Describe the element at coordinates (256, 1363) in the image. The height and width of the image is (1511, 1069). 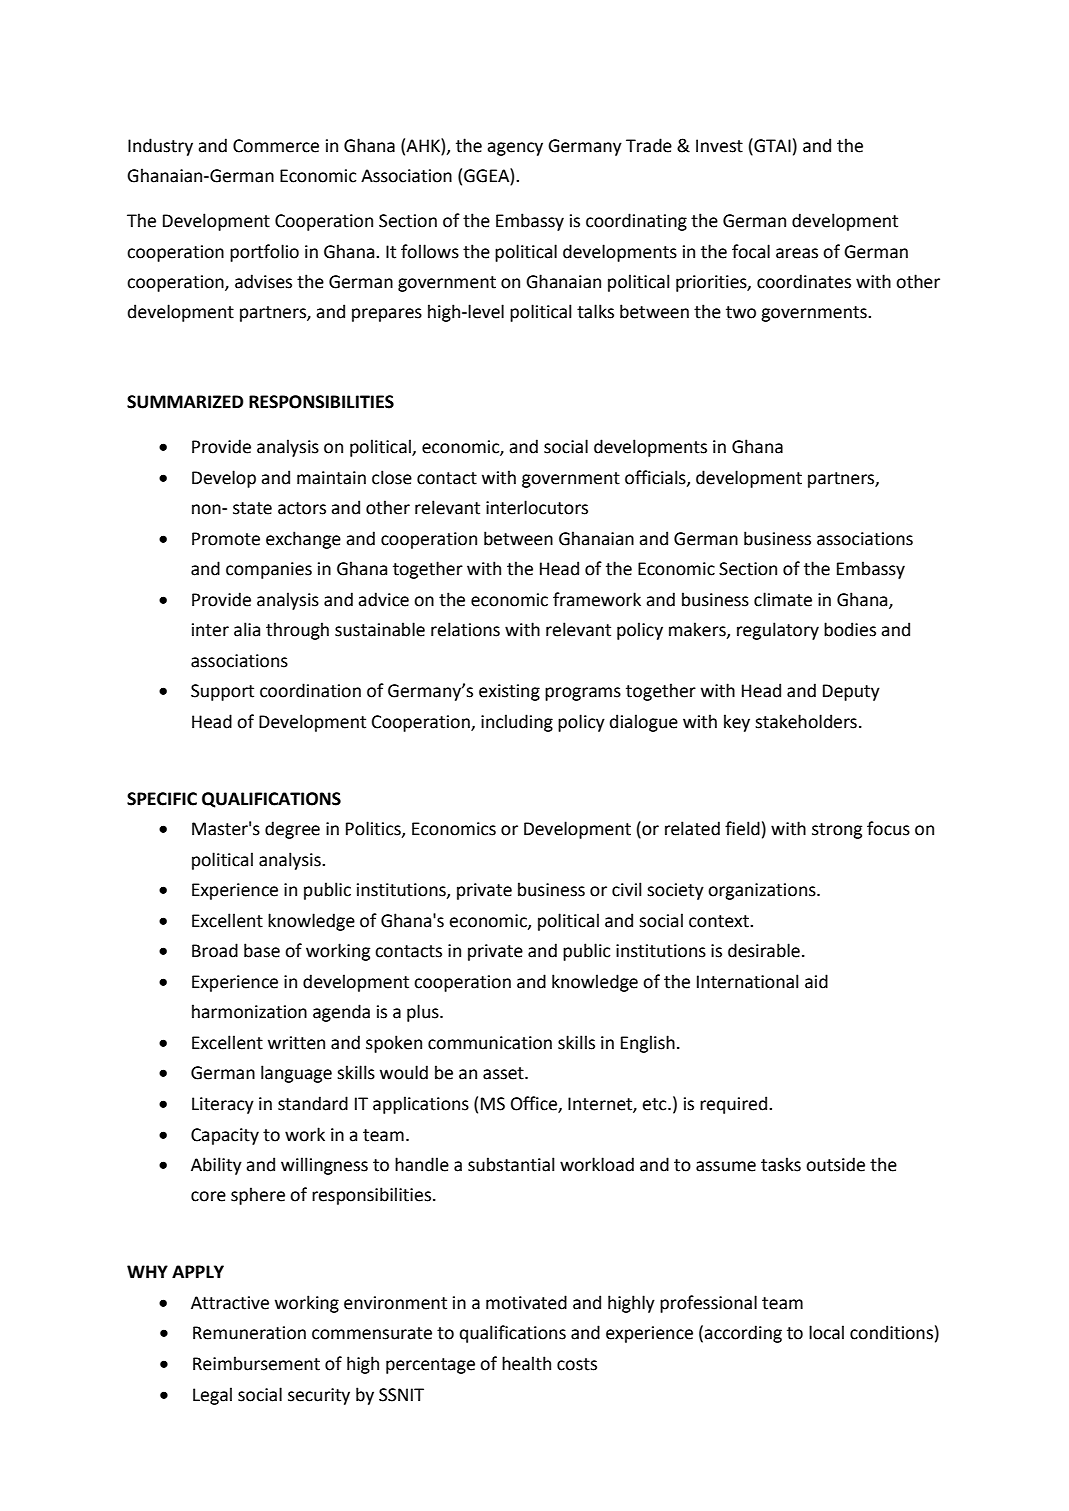
I see `Reimbursement` at that location.
